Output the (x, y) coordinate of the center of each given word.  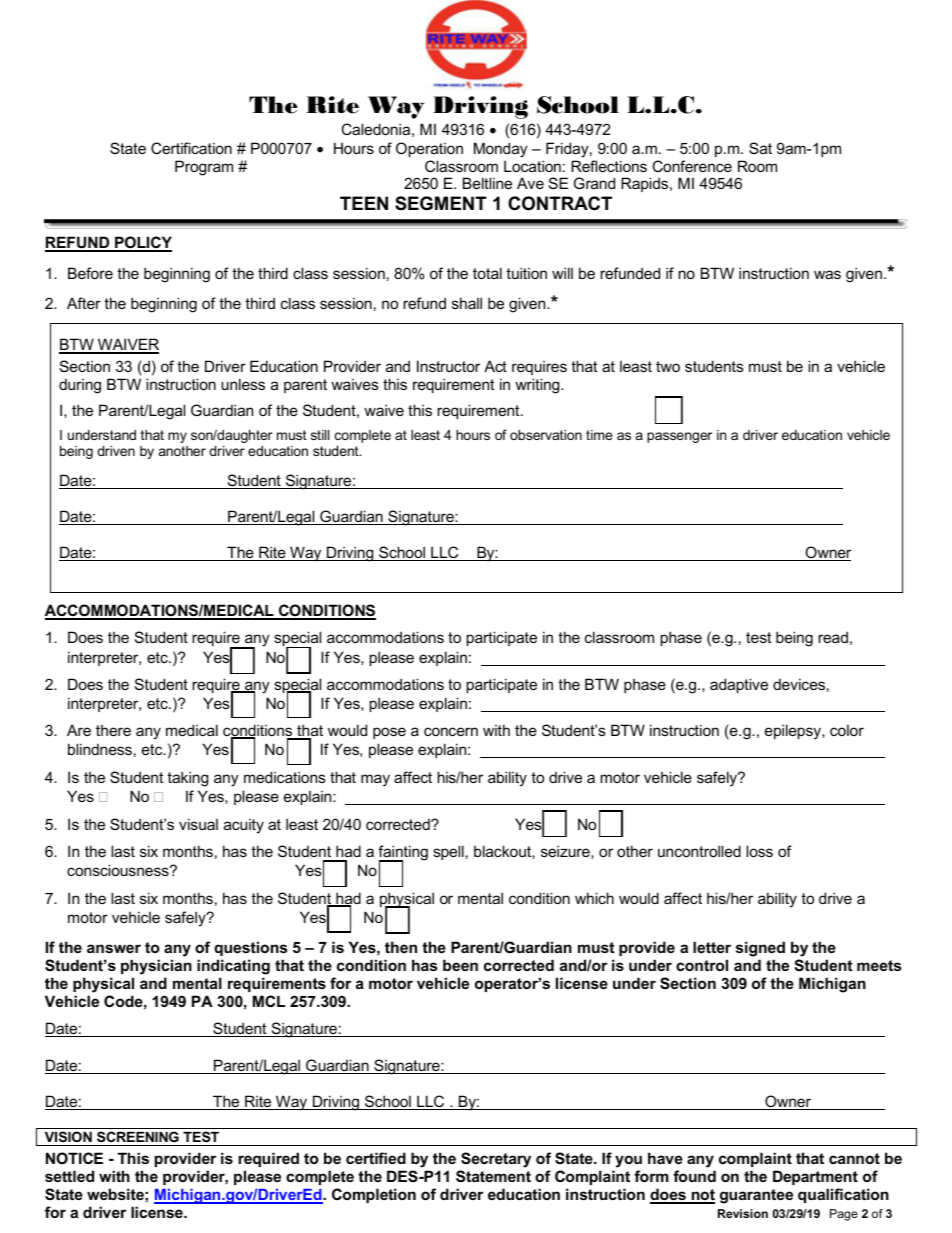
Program (204, 168)
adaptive (739, 685)
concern (451, 731)
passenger (679, 437)
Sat (760, 148)
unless (243, 384)
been (460, 965)
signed (760, 949)
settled (69, 1176)
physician (156, 967)
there (113, 730)
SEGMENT (441, 203)
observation (546, 435)
